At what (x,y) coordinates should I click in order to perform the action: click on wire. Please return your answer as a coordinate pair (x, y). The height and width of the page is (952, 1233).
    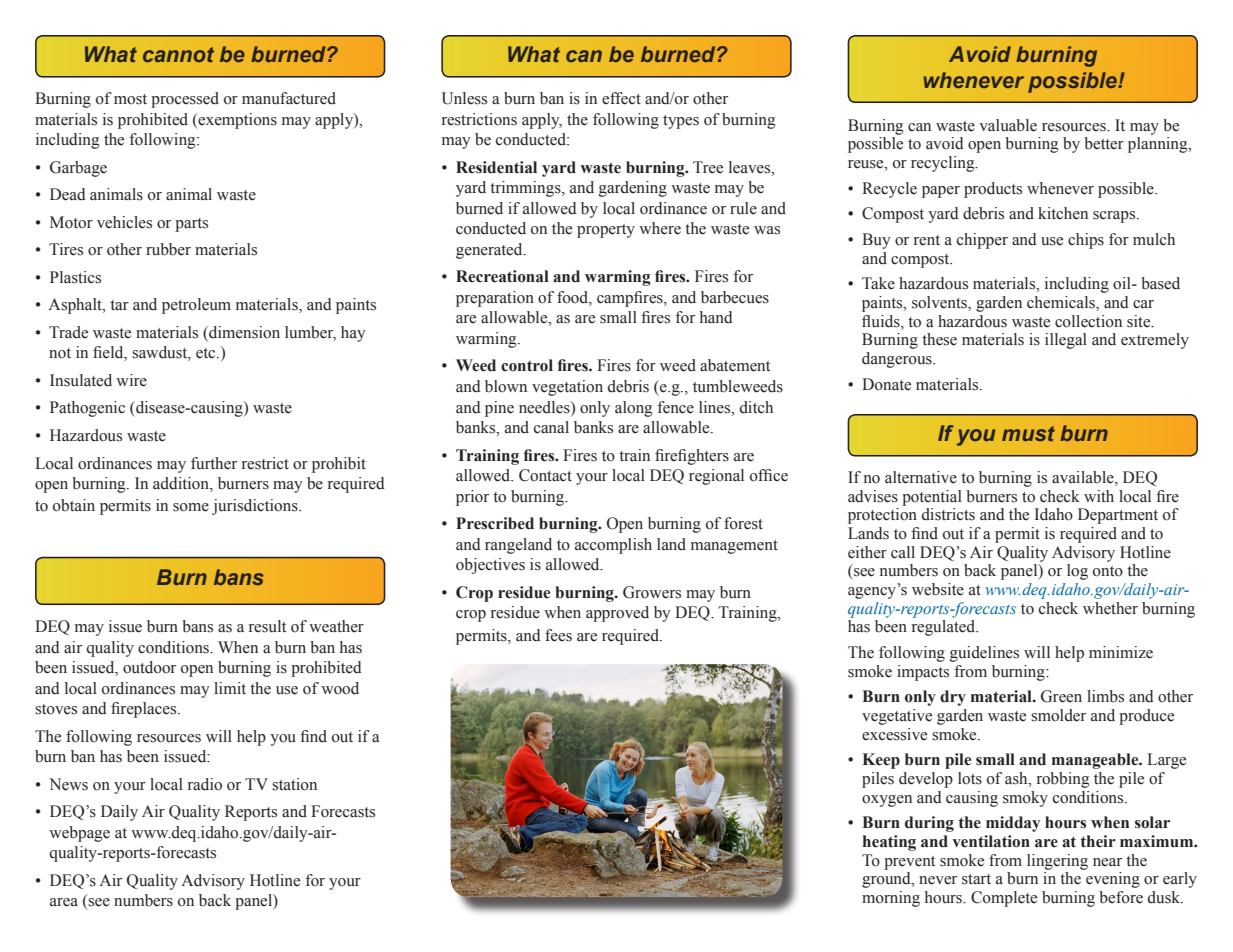
    Looking at the image, I should click on (131, 380).
